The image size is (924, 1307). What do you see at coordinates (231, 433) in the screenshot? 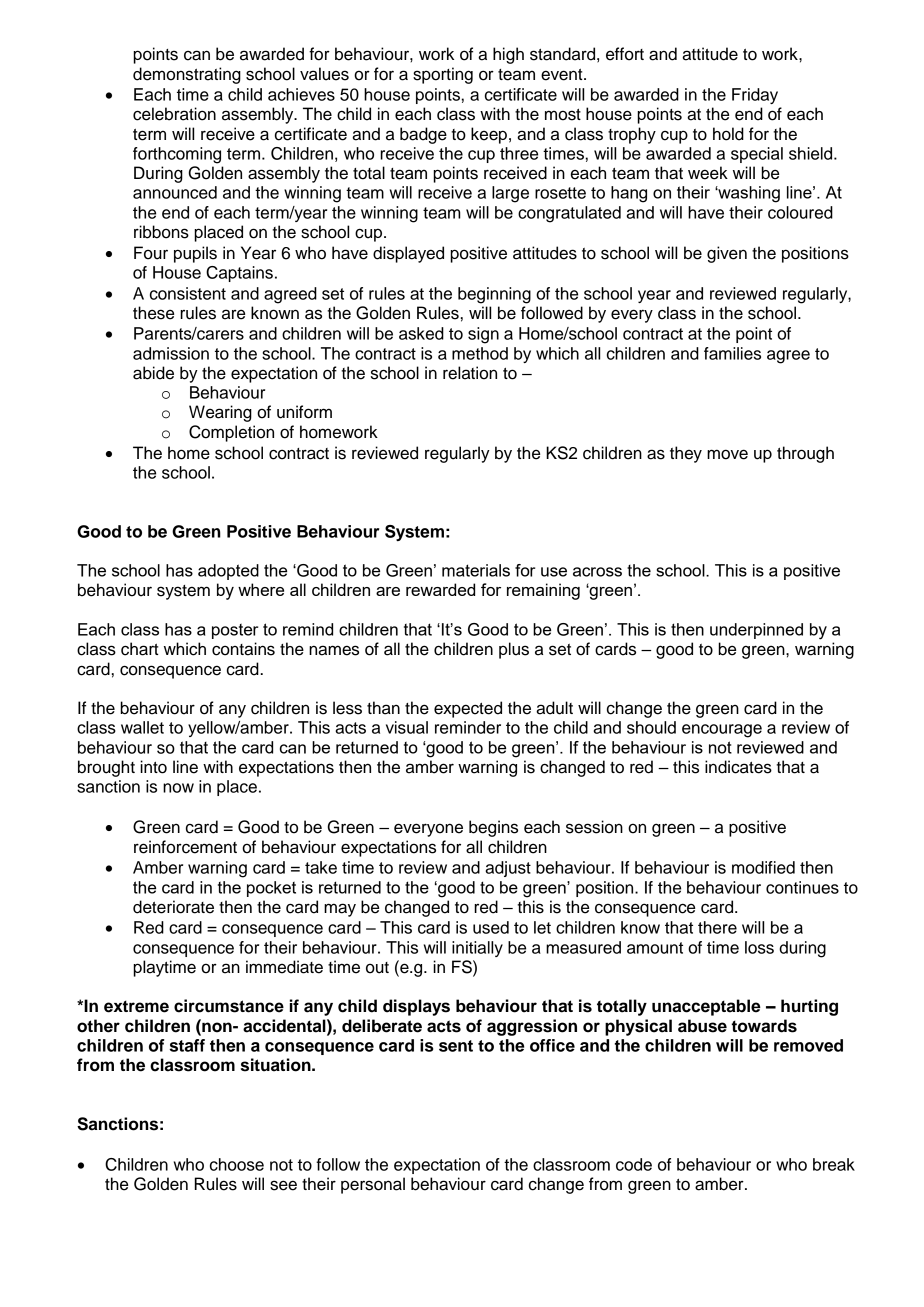
I see `Completion` at bounding box center [231, 433].
